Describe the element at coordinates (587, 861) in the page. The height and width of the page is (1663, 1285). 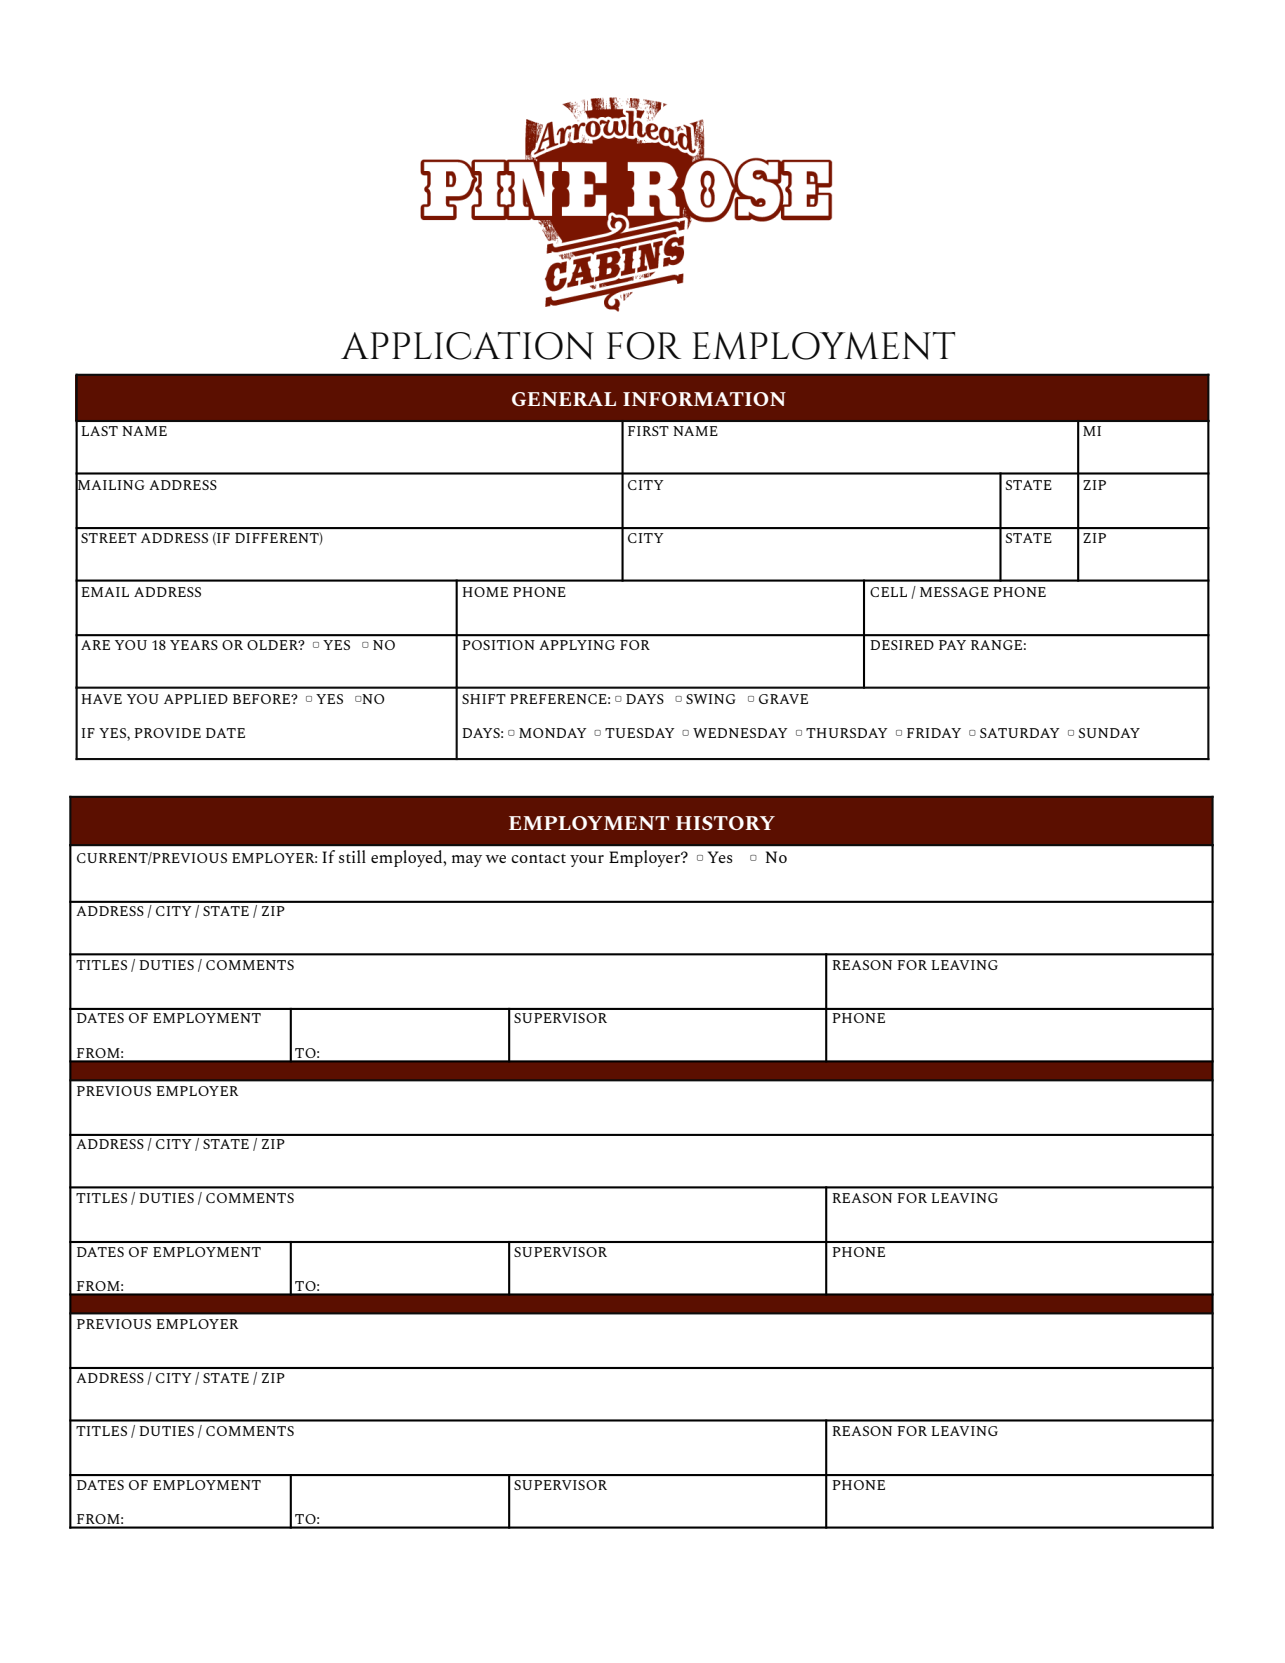
I see `your` at that location.
